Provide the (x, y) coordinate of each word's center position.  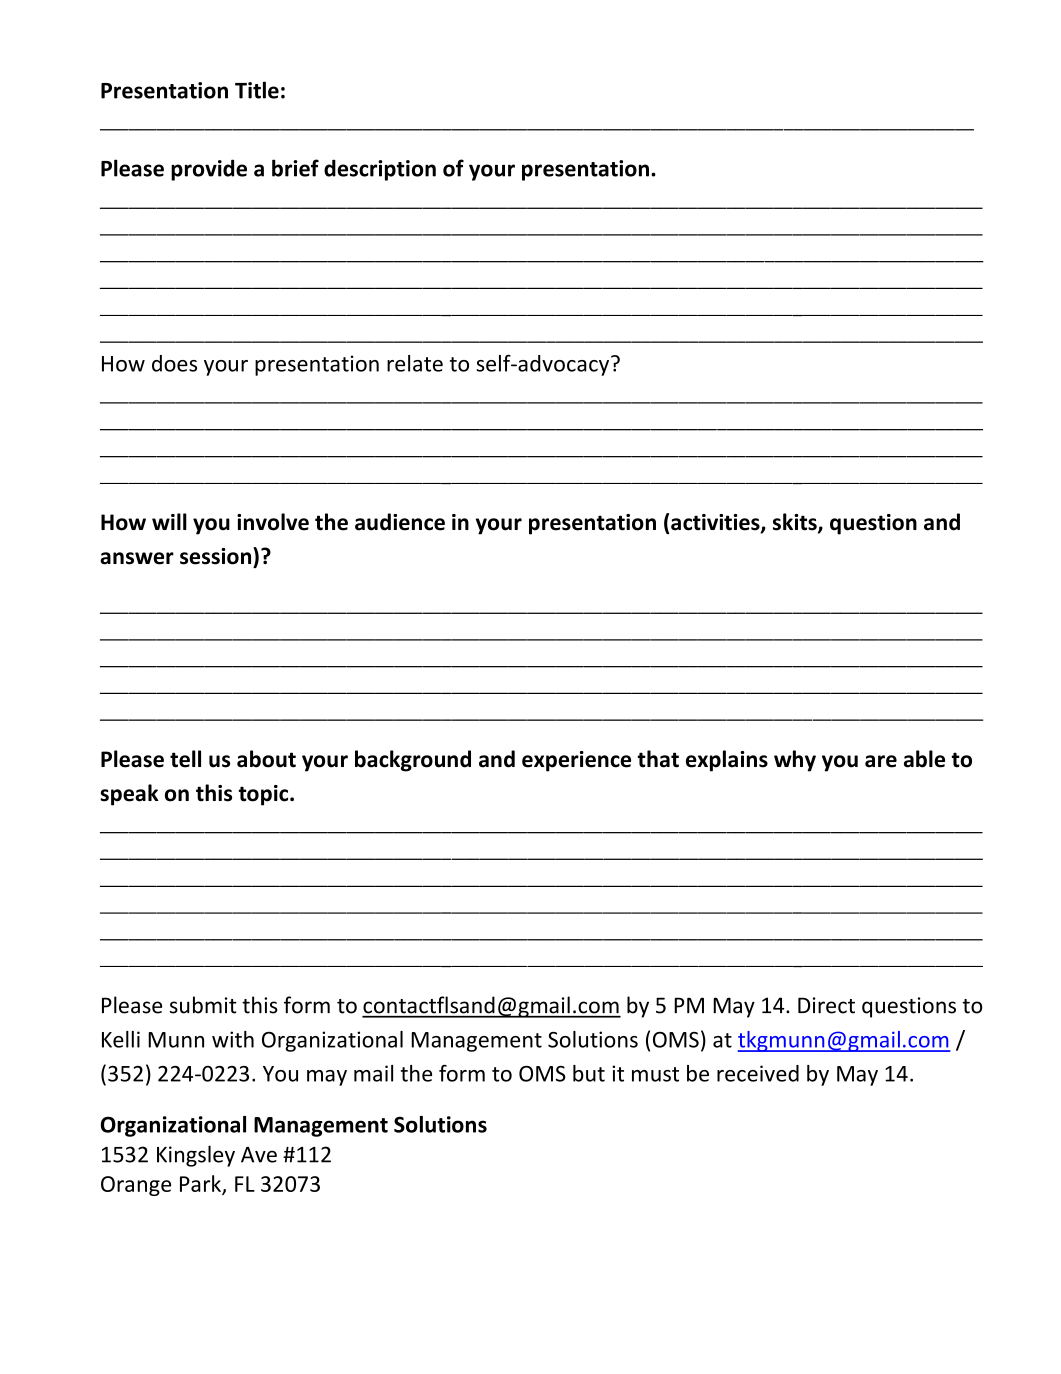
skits (796, 523)
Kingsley (196, 1156)
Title (257, 90)
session (217, 556)
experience (576, 761)
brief (295, 168)
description (380, 170)
